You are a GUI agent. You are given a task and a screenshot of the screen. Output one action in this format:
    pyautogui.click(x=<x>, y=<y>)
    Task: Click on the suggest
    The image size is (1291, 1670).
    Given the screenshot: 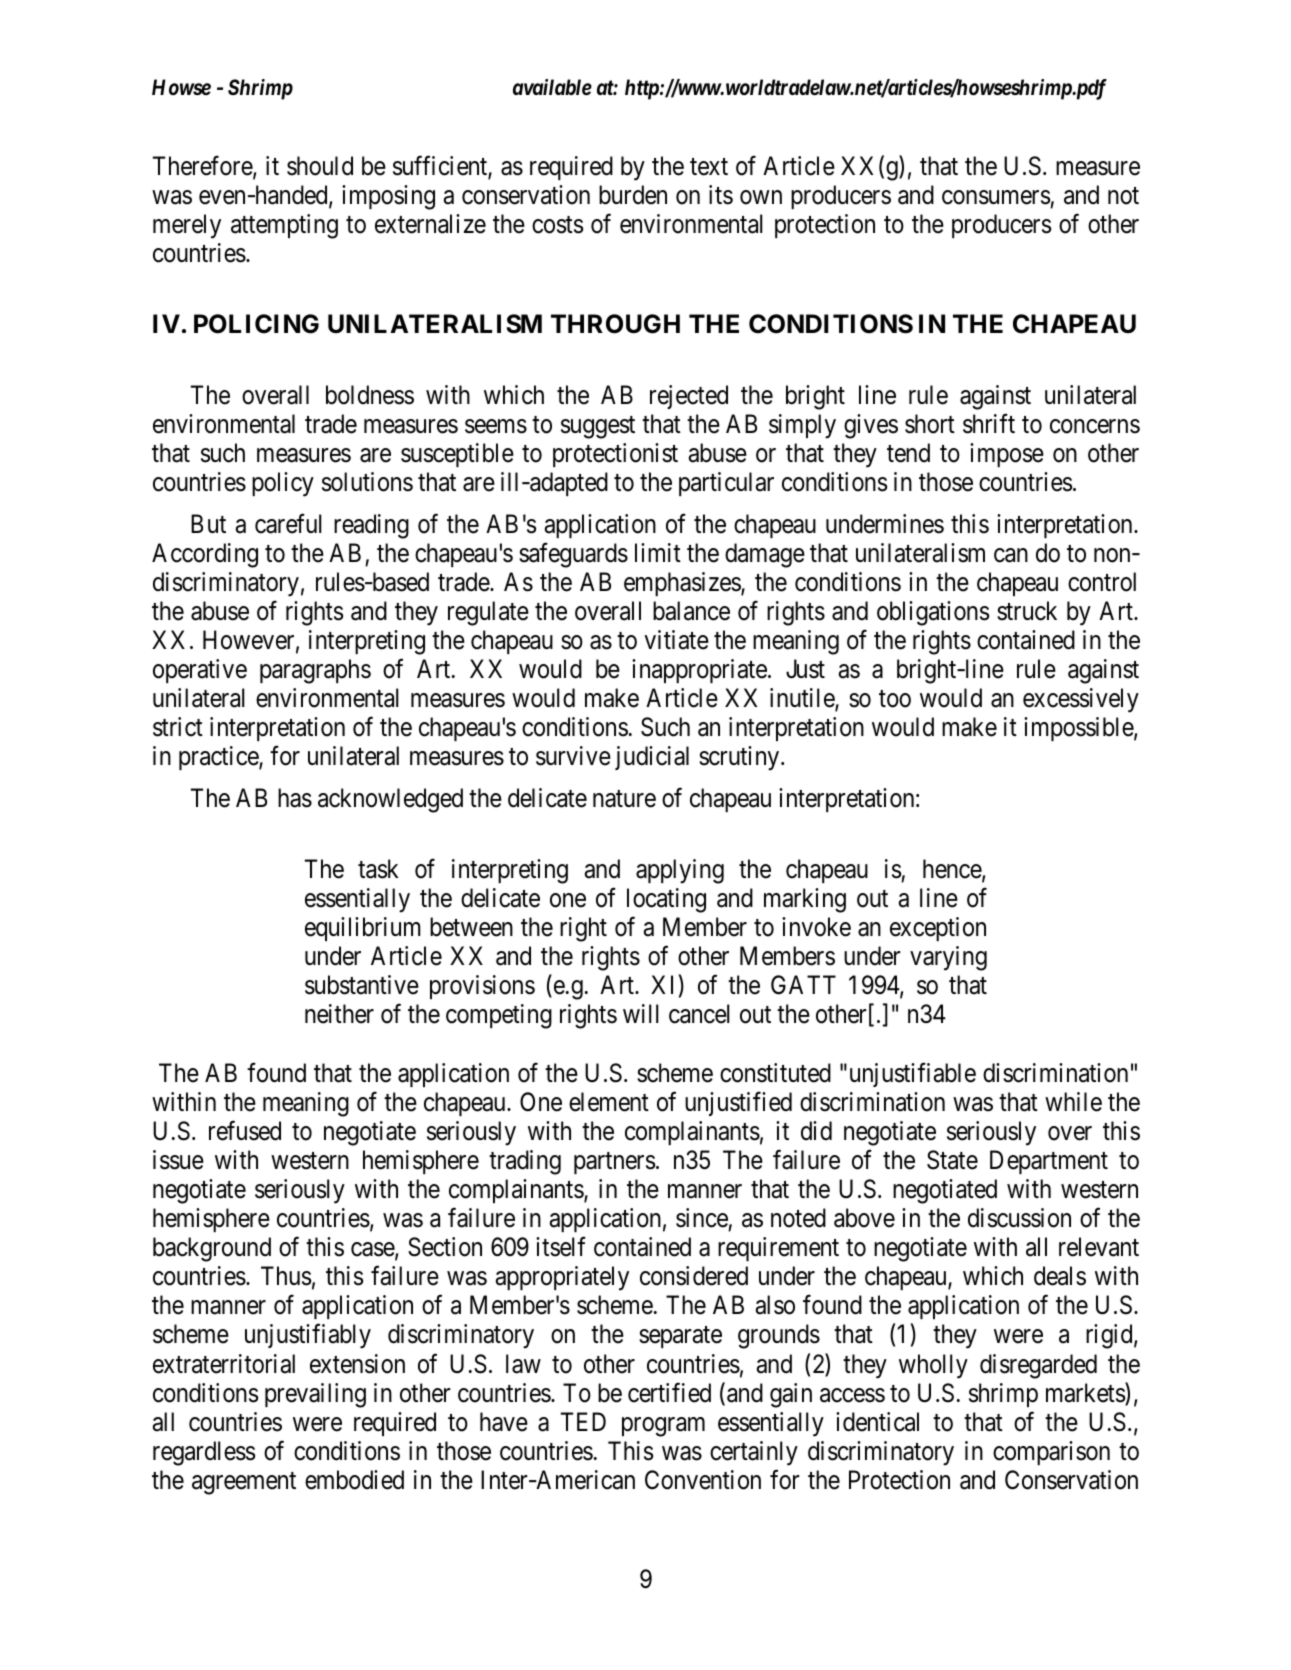 What is the action you would take?
    pyautogui.click(x=598, y=427)
